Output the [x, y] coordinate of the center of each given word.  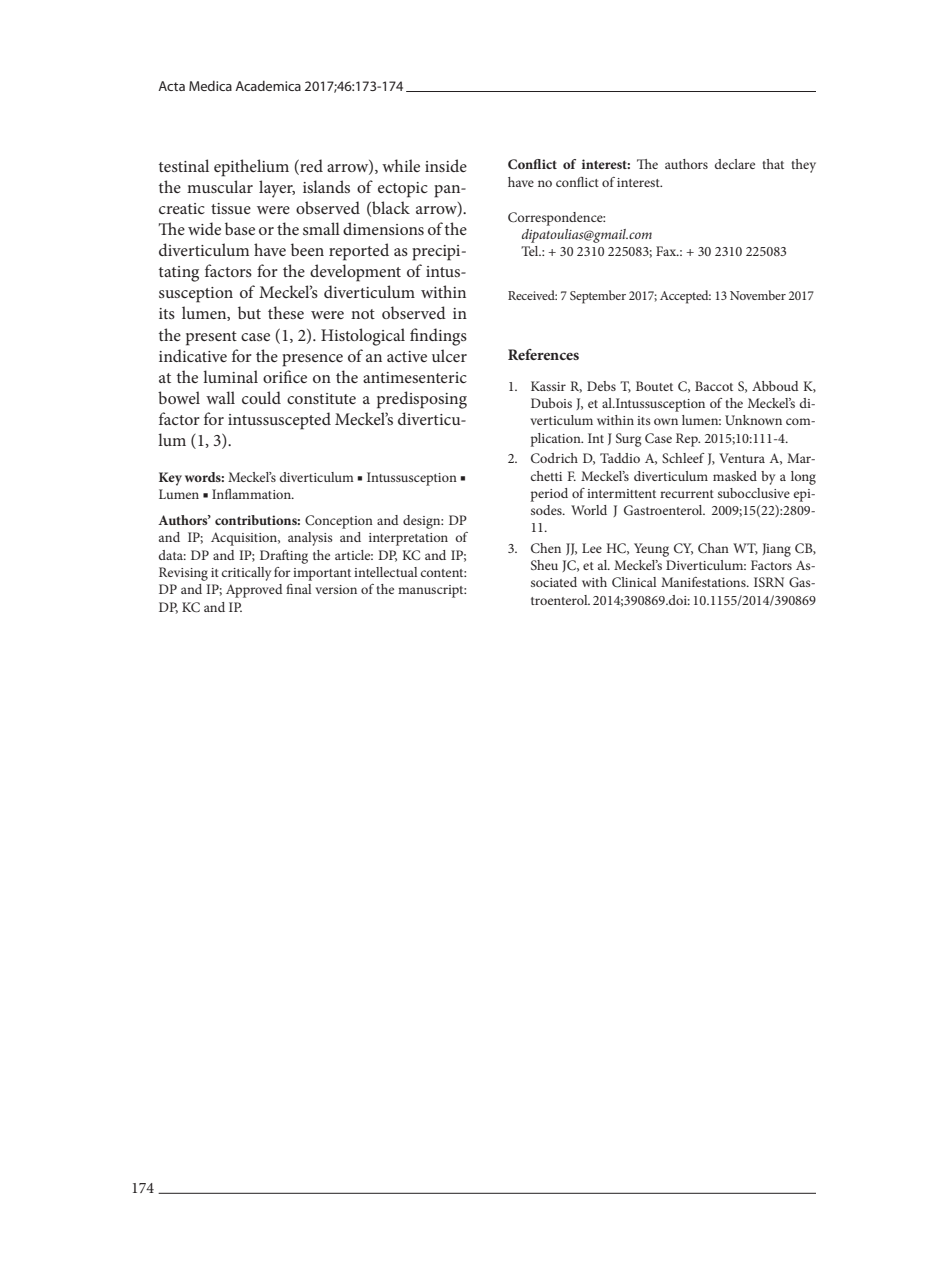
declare [735, 164]
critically [246, 574]
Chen [546, 548]
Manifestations [704, 582]
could [261, 397]
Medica [210, 86]
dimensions [383, 228]
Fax [667, 251]
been [307, 249]
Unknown [753, 420]
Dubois [551, 403]
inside [446, 165]
